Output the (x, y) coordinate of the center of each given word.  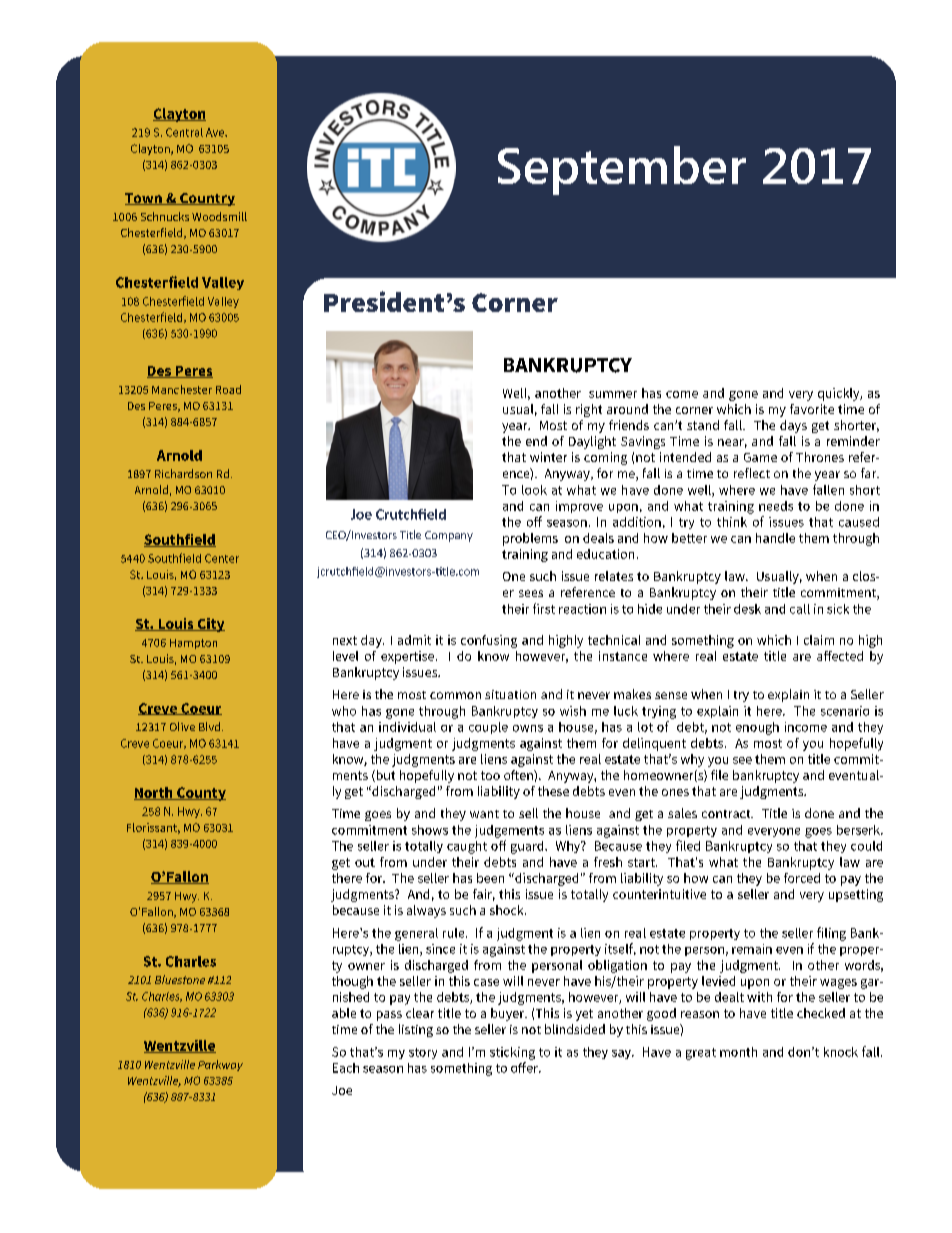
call (800, 609)
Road (228, 389)
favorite (812, 409)
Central (184, 132)
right (589, 410)
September (622, 170)
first (544, 608)
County (200, 794)
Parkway (220, 1065)
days (793, 426)
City (210, 625)
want (484, 814)
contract (727, 814)
